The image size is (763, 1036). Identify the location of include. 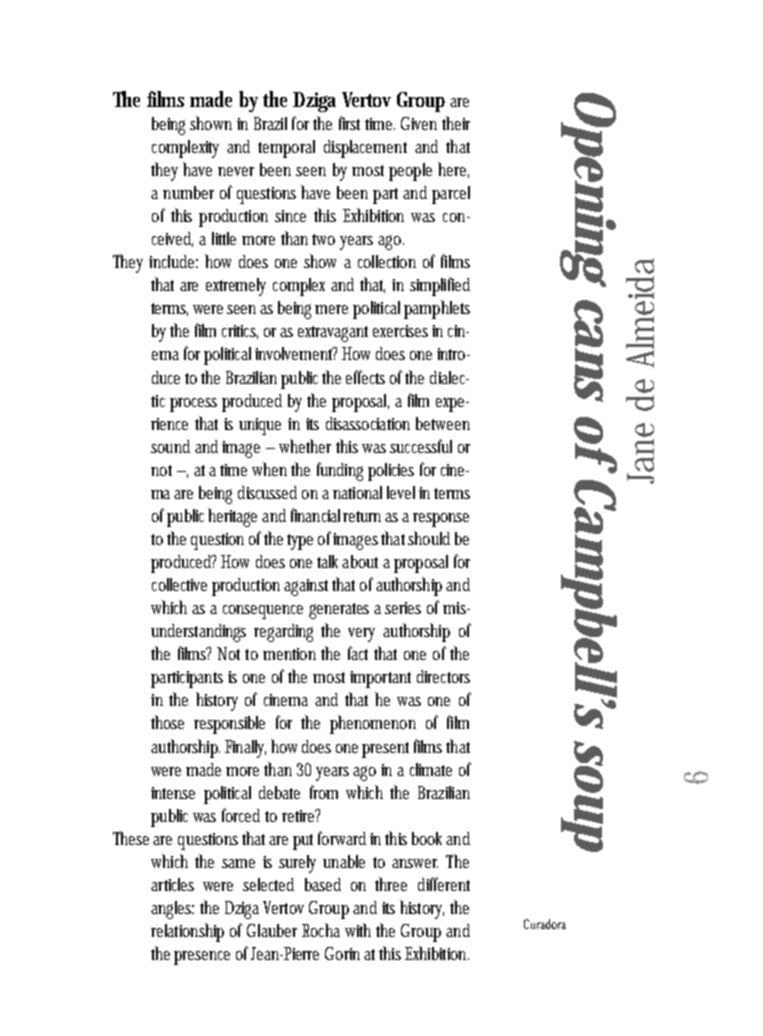
(173, 261).
